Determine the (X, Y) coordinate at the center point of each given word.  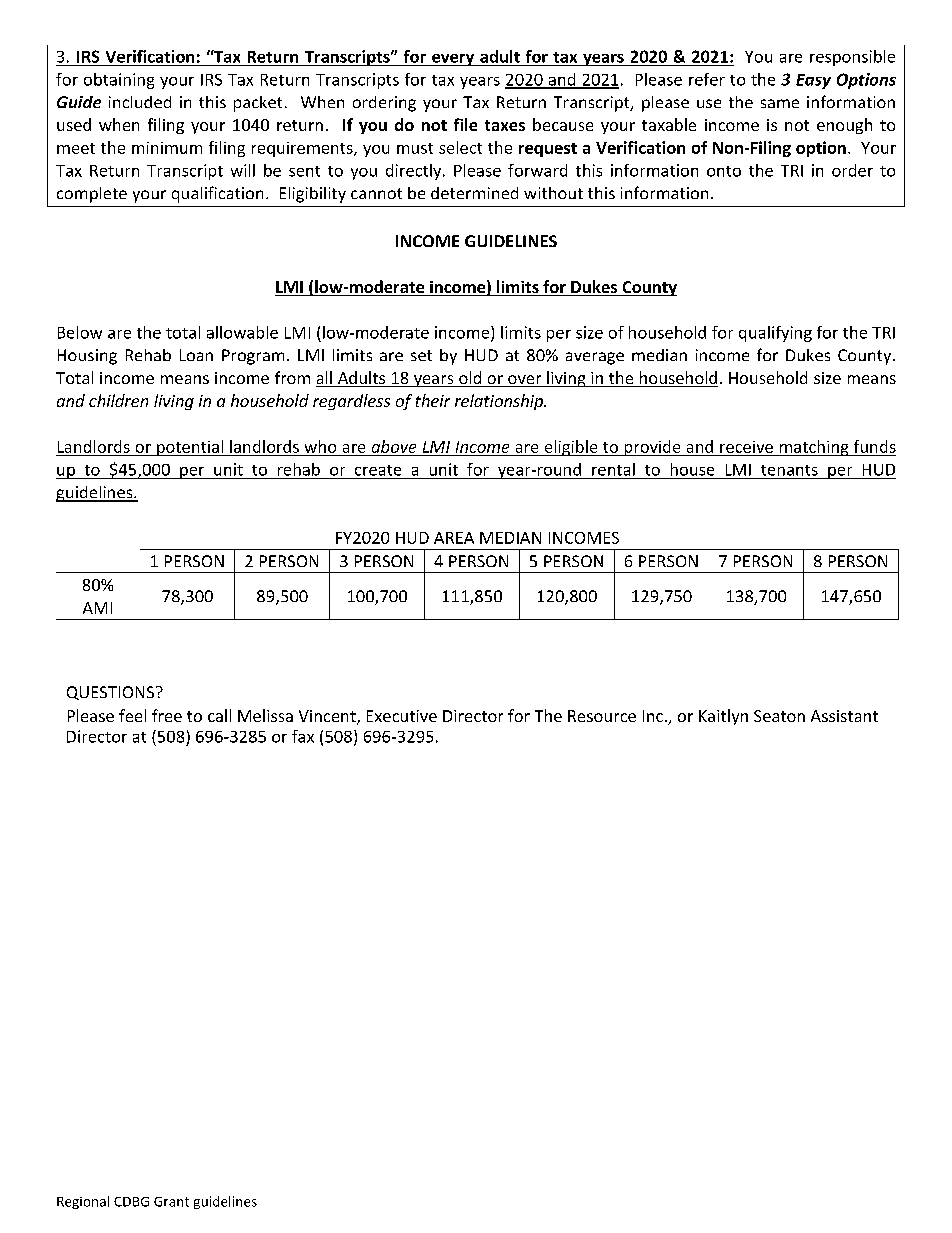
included (140, 102)
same (780, 103)
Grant (171, 1202)
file (465, 124)
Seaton (779, 716)
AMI (97, 608)
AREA (454, 538)
